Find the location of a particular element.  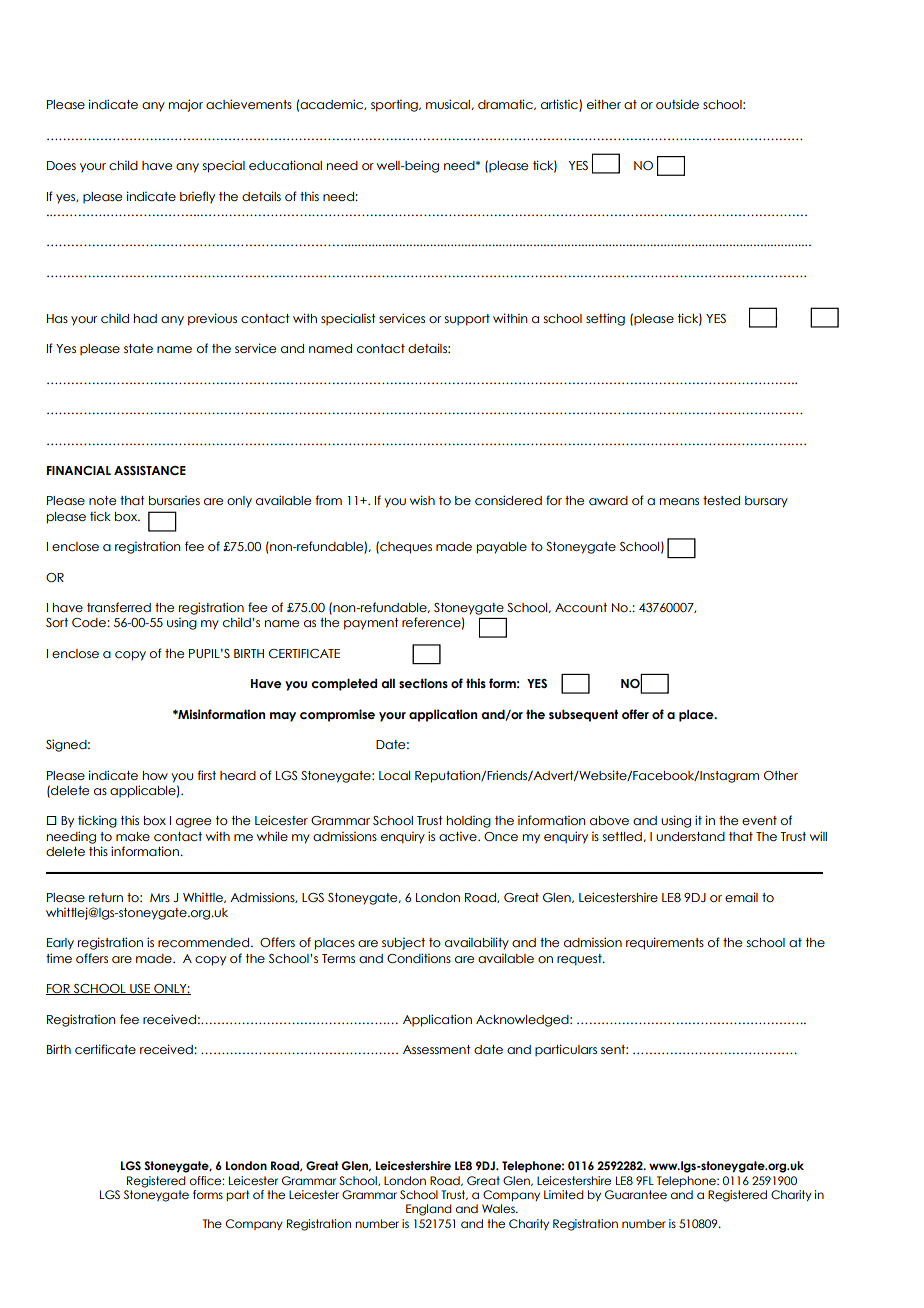

Account is located at coordinates (581, 607).
